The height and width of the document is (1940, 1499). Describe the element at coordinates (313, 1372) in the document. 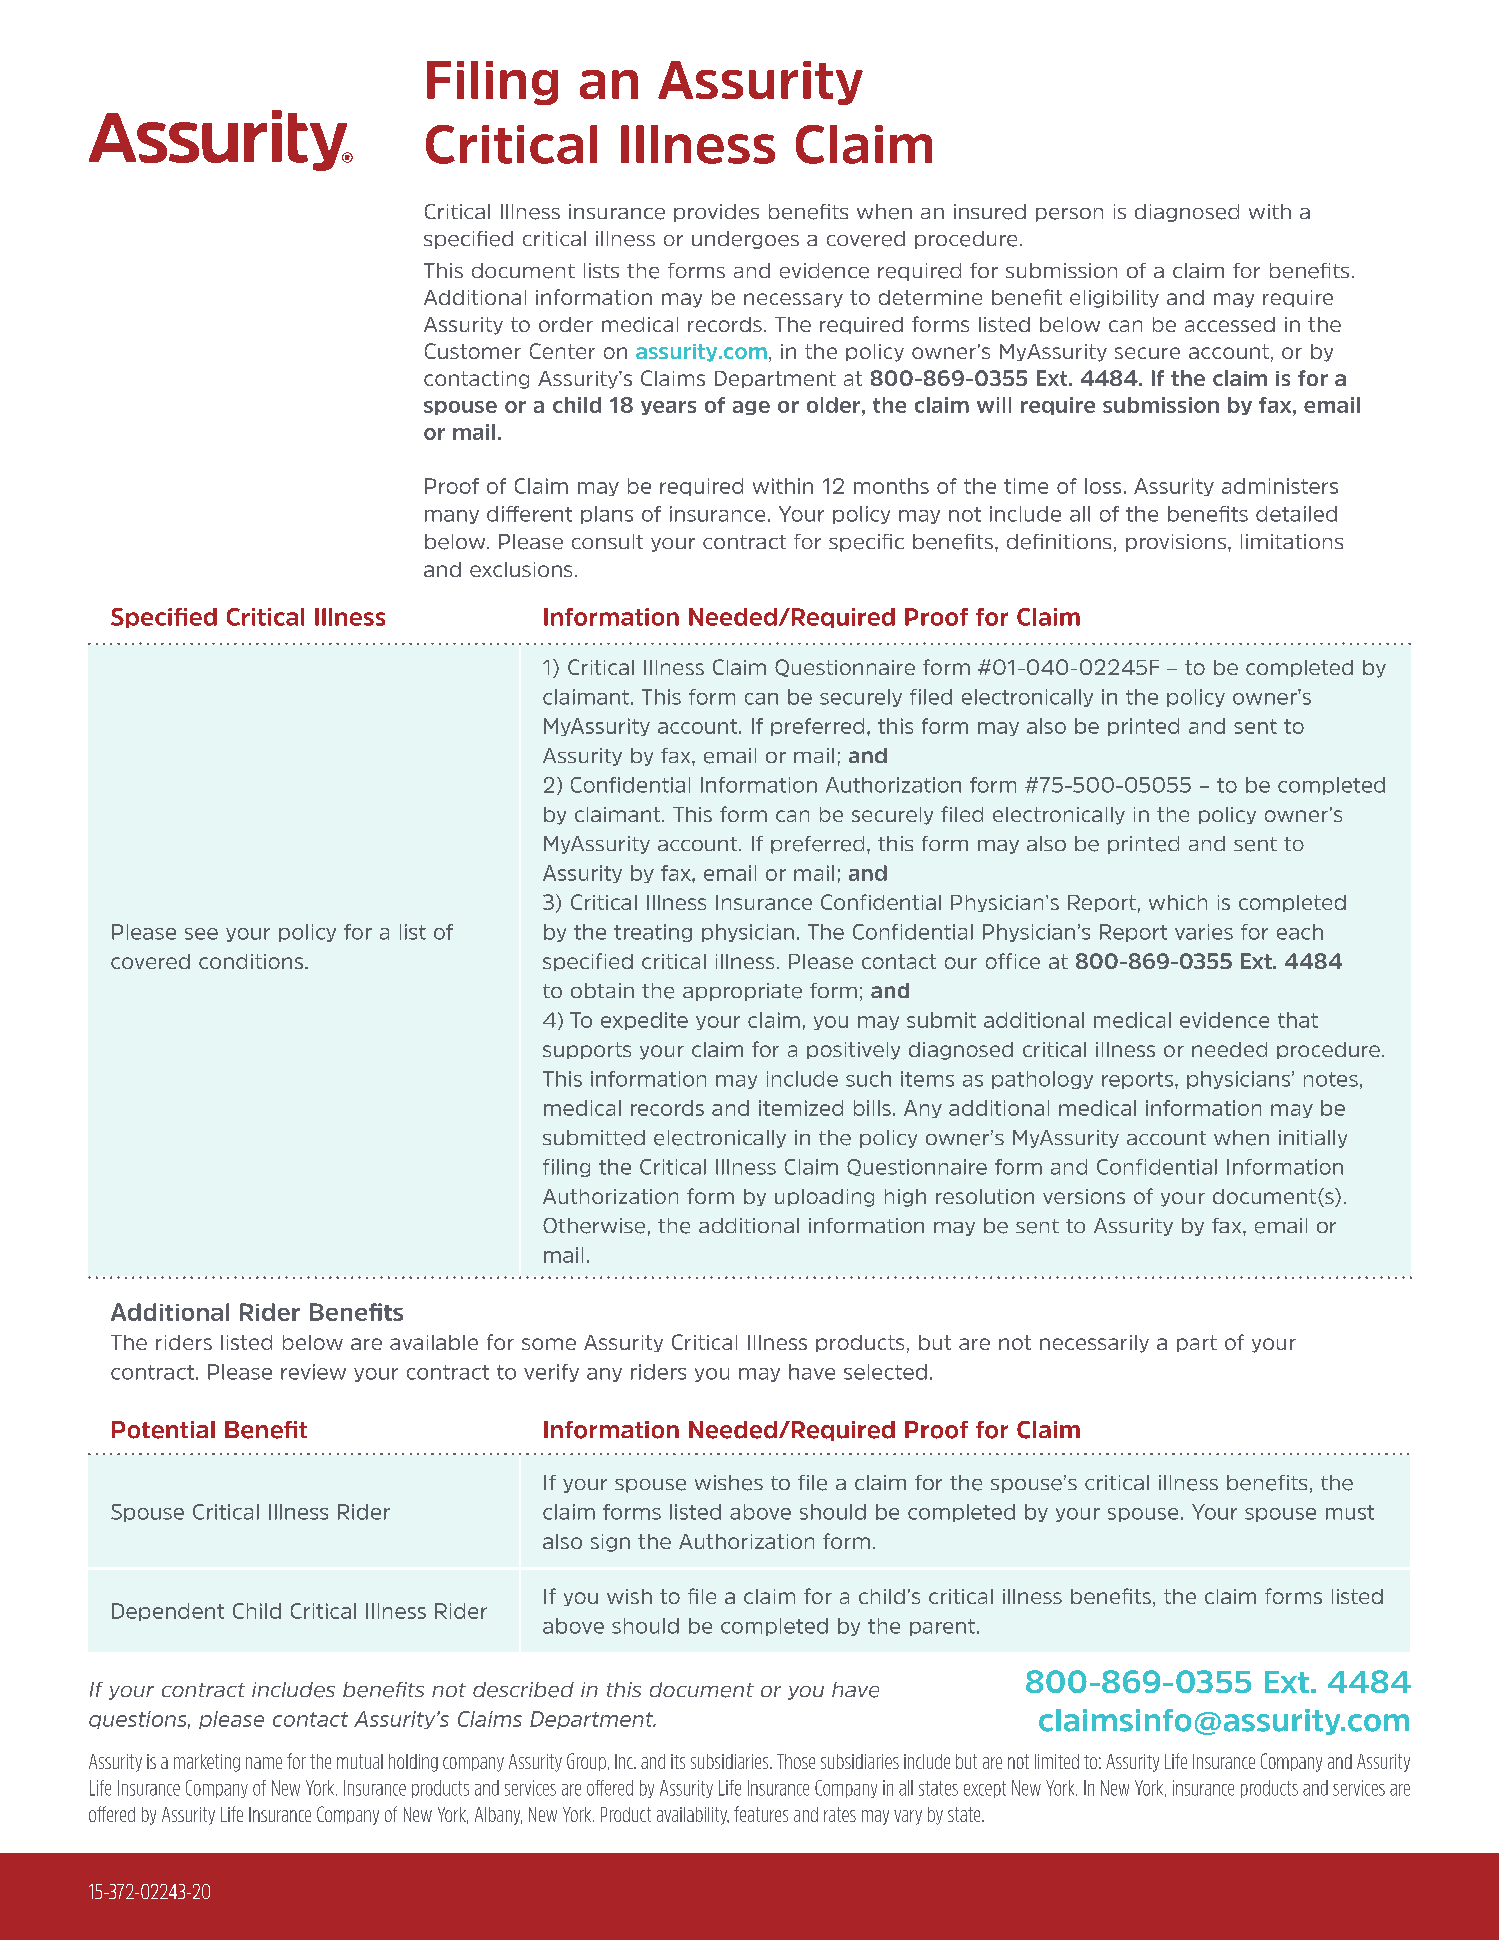

I see `review` at that location.
